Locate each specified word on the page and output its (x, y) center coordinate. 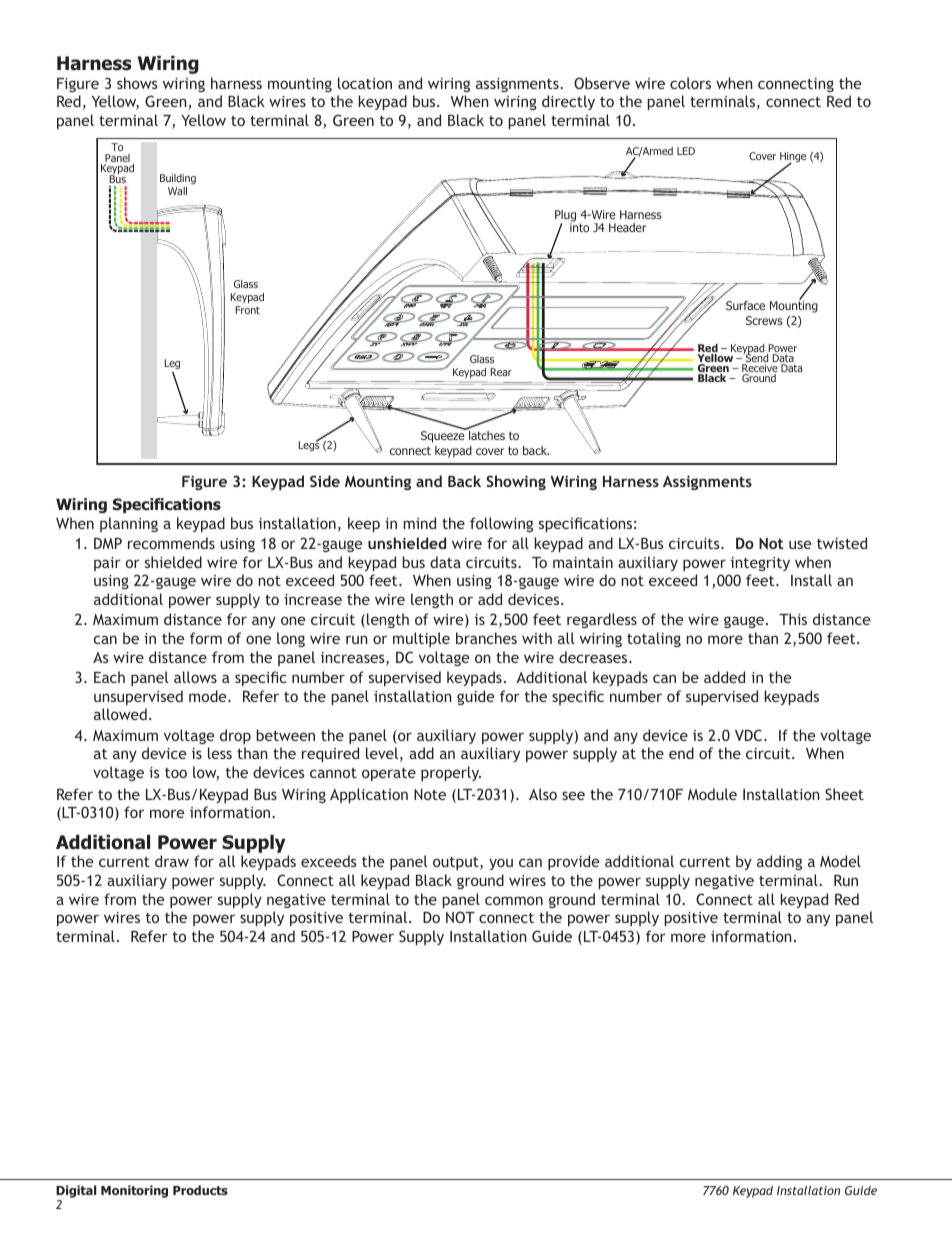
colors (690, 83)
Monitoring (134, 1191)
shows (137, 83)
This (793, 619)
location (365, 83)
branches (486, 638)
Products (200, 1190)
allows (195, 677)
